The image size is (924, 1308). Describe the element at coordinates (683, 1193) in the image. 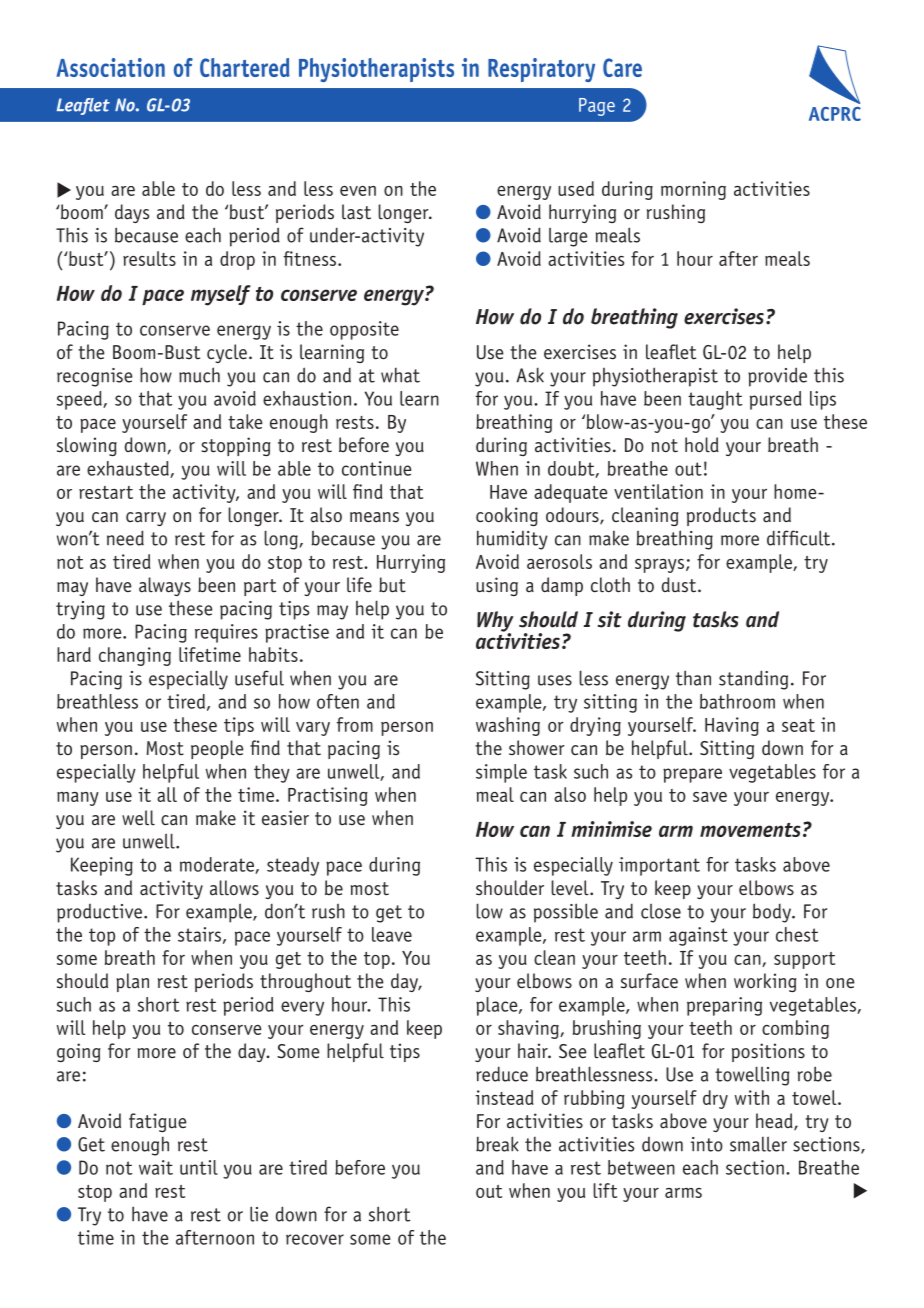

I see `arms` at that location.
